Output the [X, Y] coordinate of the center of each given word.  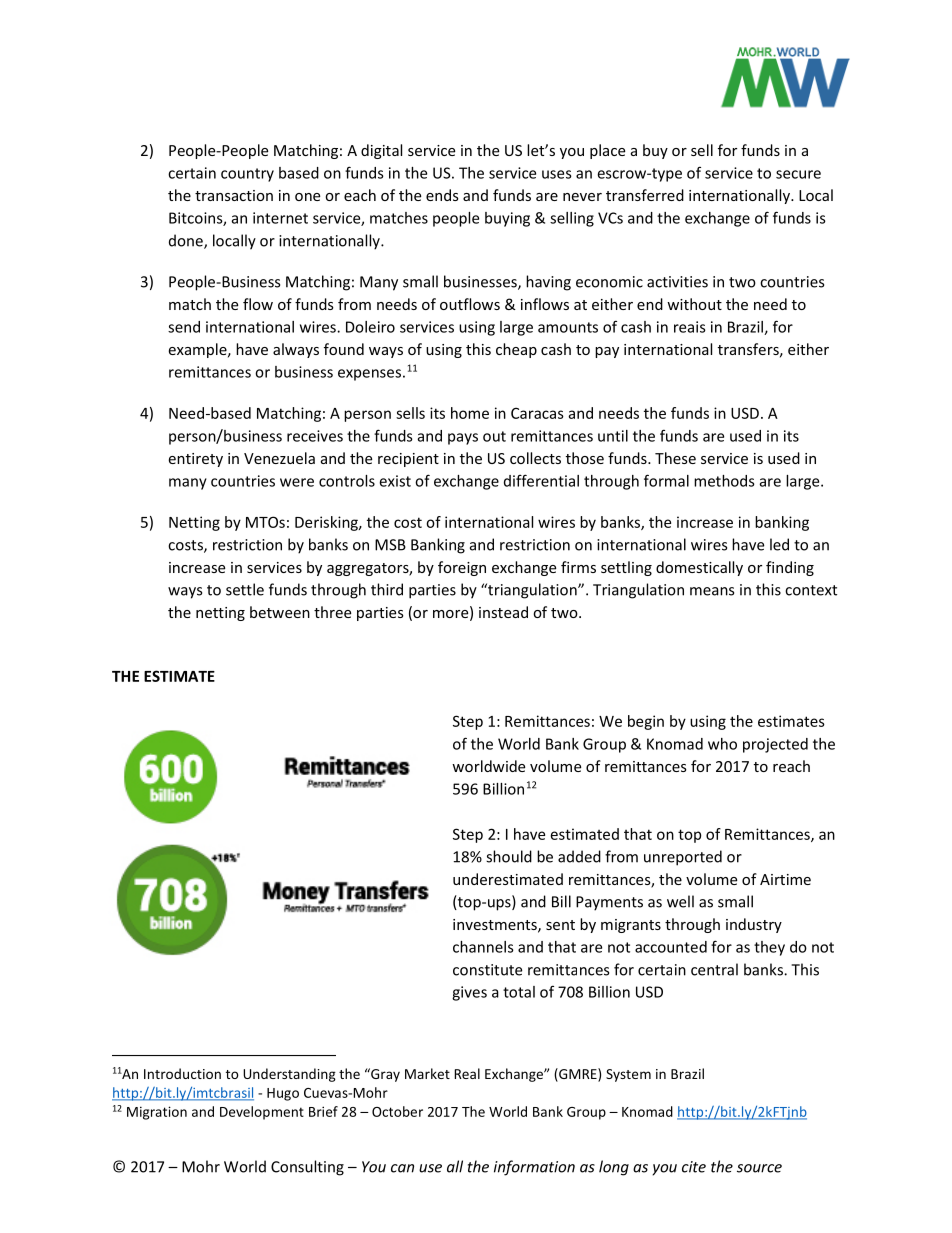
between [280, 612]
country [247, 175]
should [509, 856]
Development [262, 1113]
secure [798, 174]
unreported [683, 858]
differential [541, 480]
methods [724, 481]
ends [442, 195]
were [297, 482]
